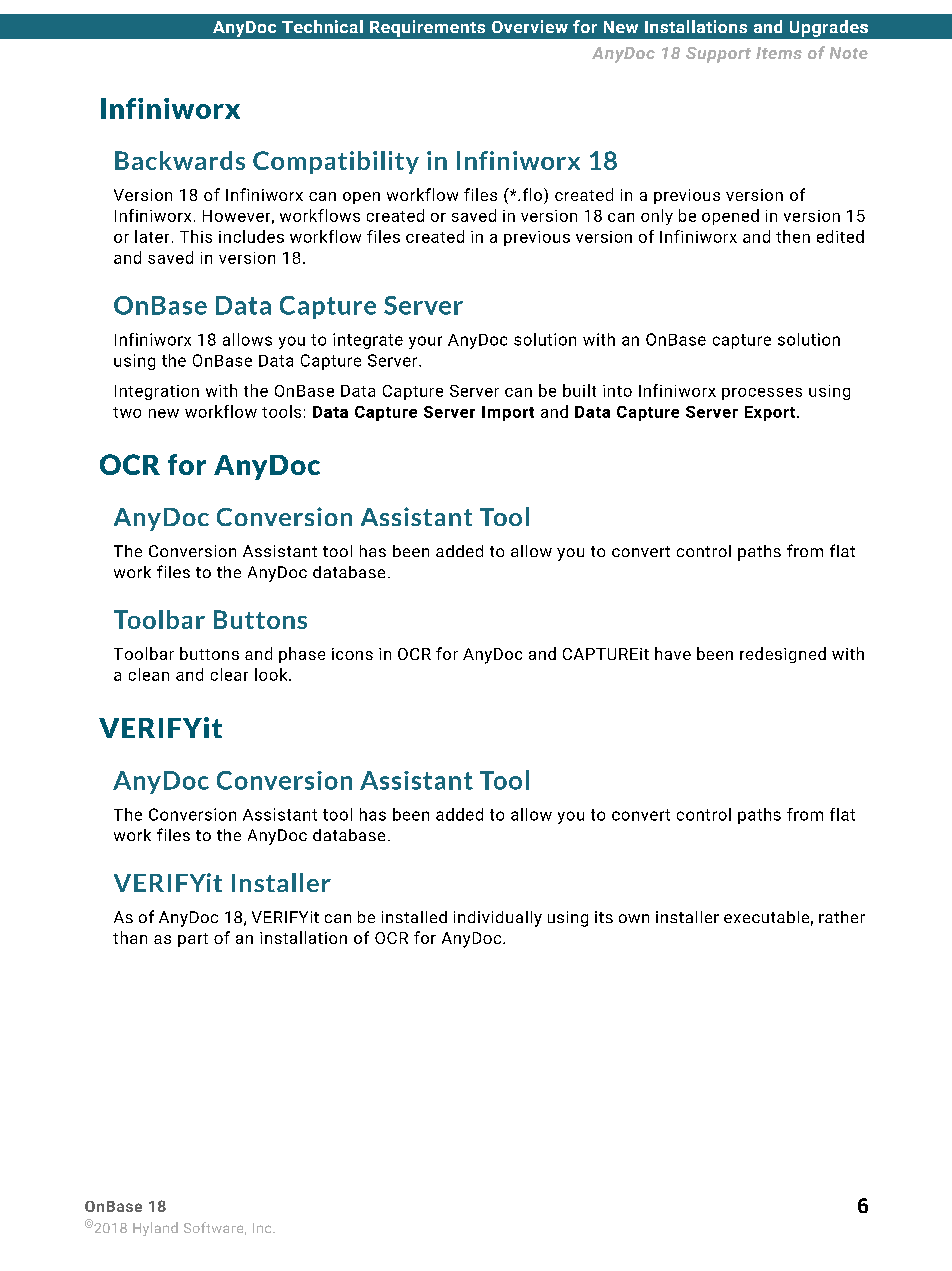 The image size is (952, 1271). What do you see at coordinates (498, 919) in the page?
I see `individually` at bounding box center [498, 919].
